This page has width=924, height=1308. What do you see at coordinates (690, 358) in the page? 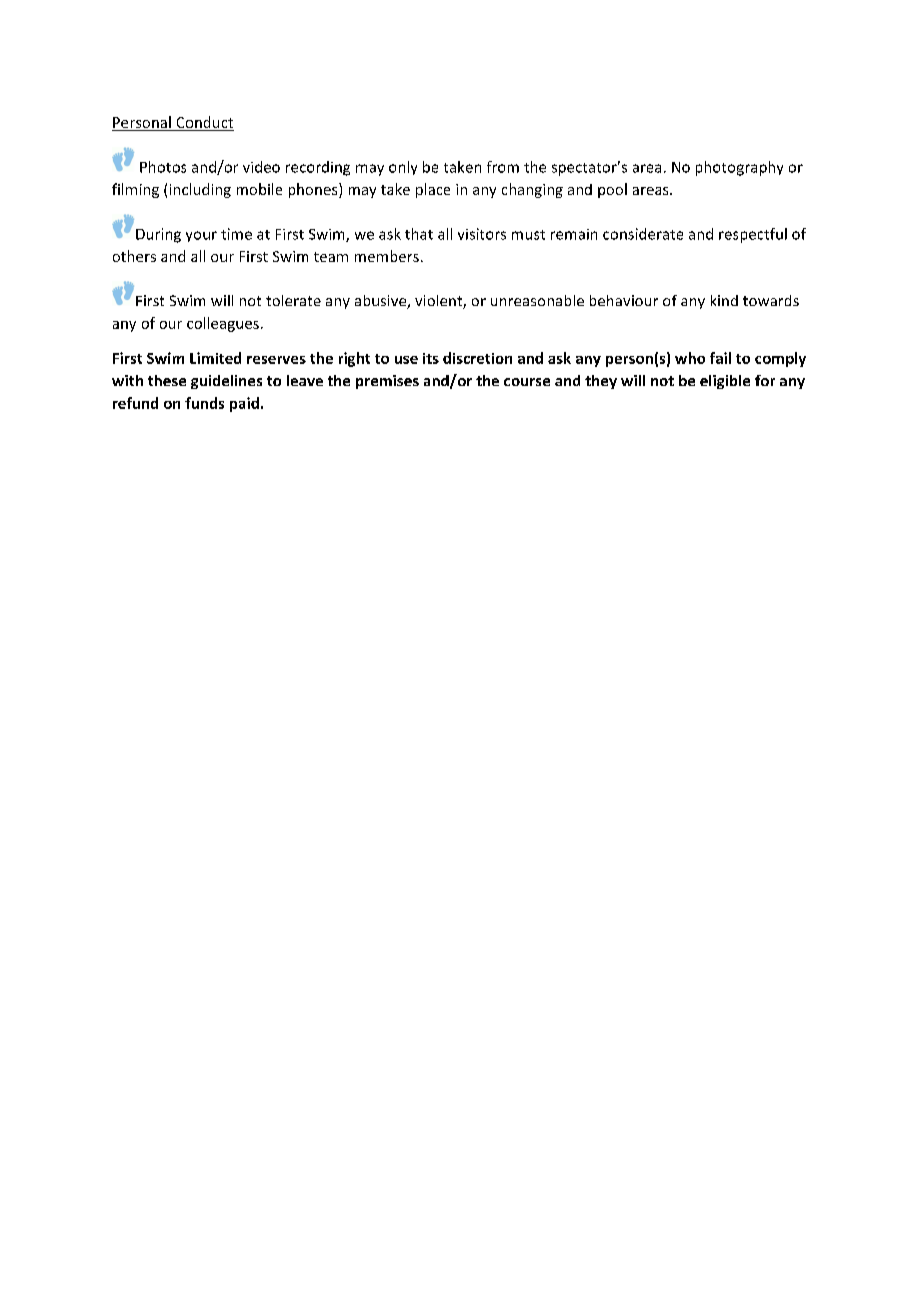
I see `who` at bounding box center [690, 358].
